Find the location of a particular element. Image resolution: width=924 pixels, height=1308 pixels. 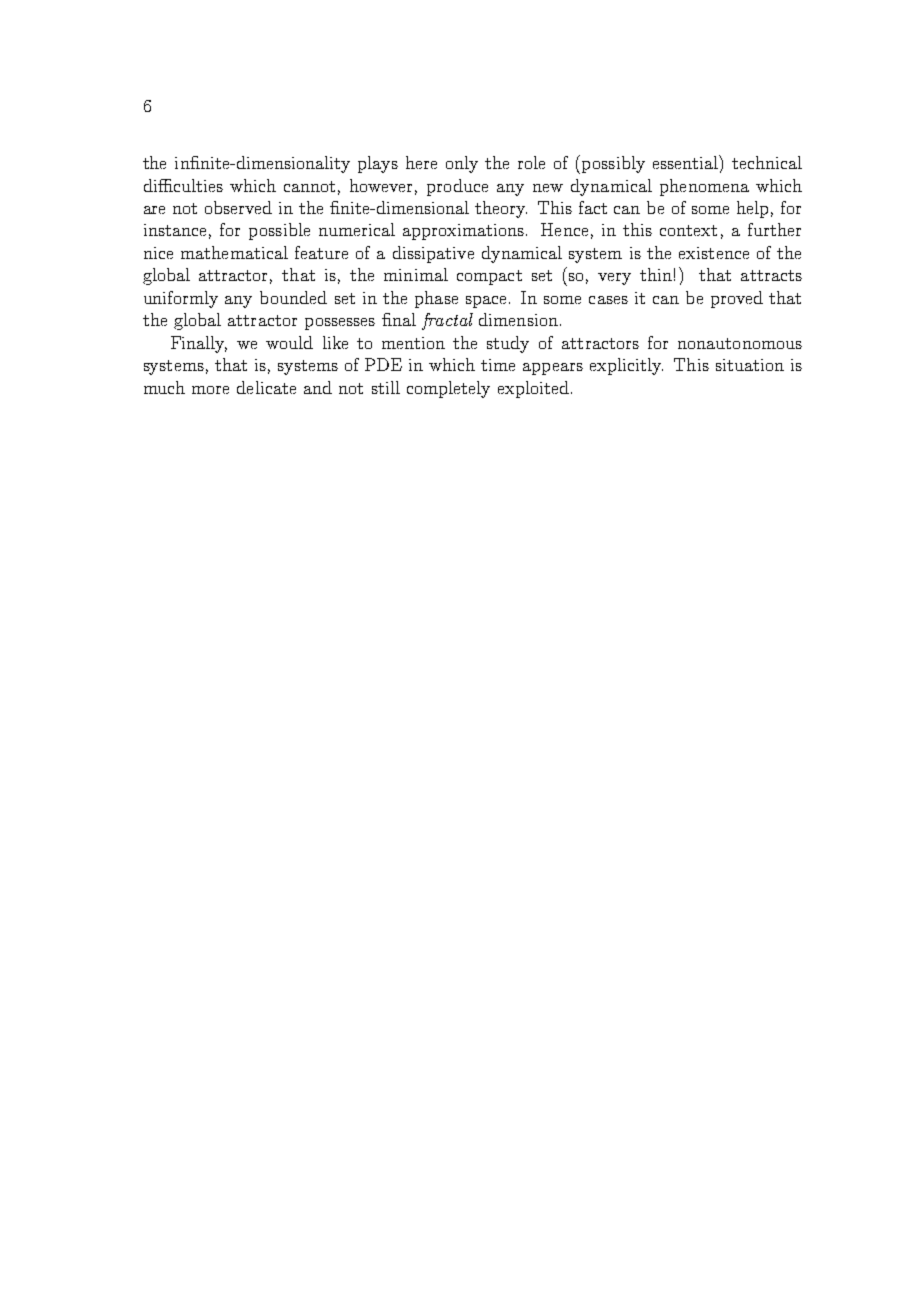

essential is located at coordinates (686, 162).
